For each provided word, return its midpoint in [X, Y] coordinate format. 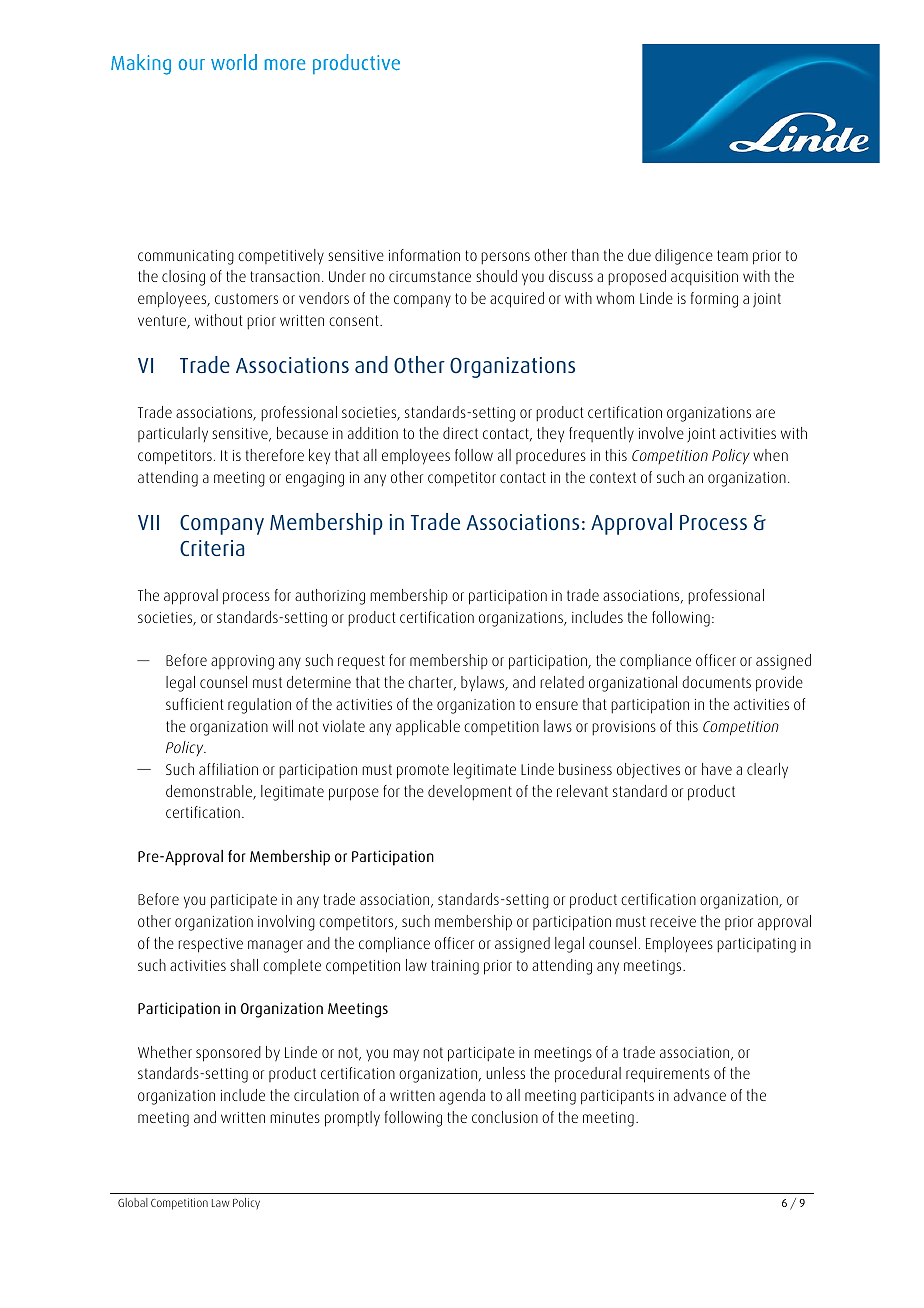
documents [716, 682]
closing [183, 278]
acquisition [704, 278]
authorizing [330, 597]
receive [673, 921]
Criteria [212, 548]
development [470, 793]
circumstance [430, 276]
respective [210, 945]
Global [133, 1202]
